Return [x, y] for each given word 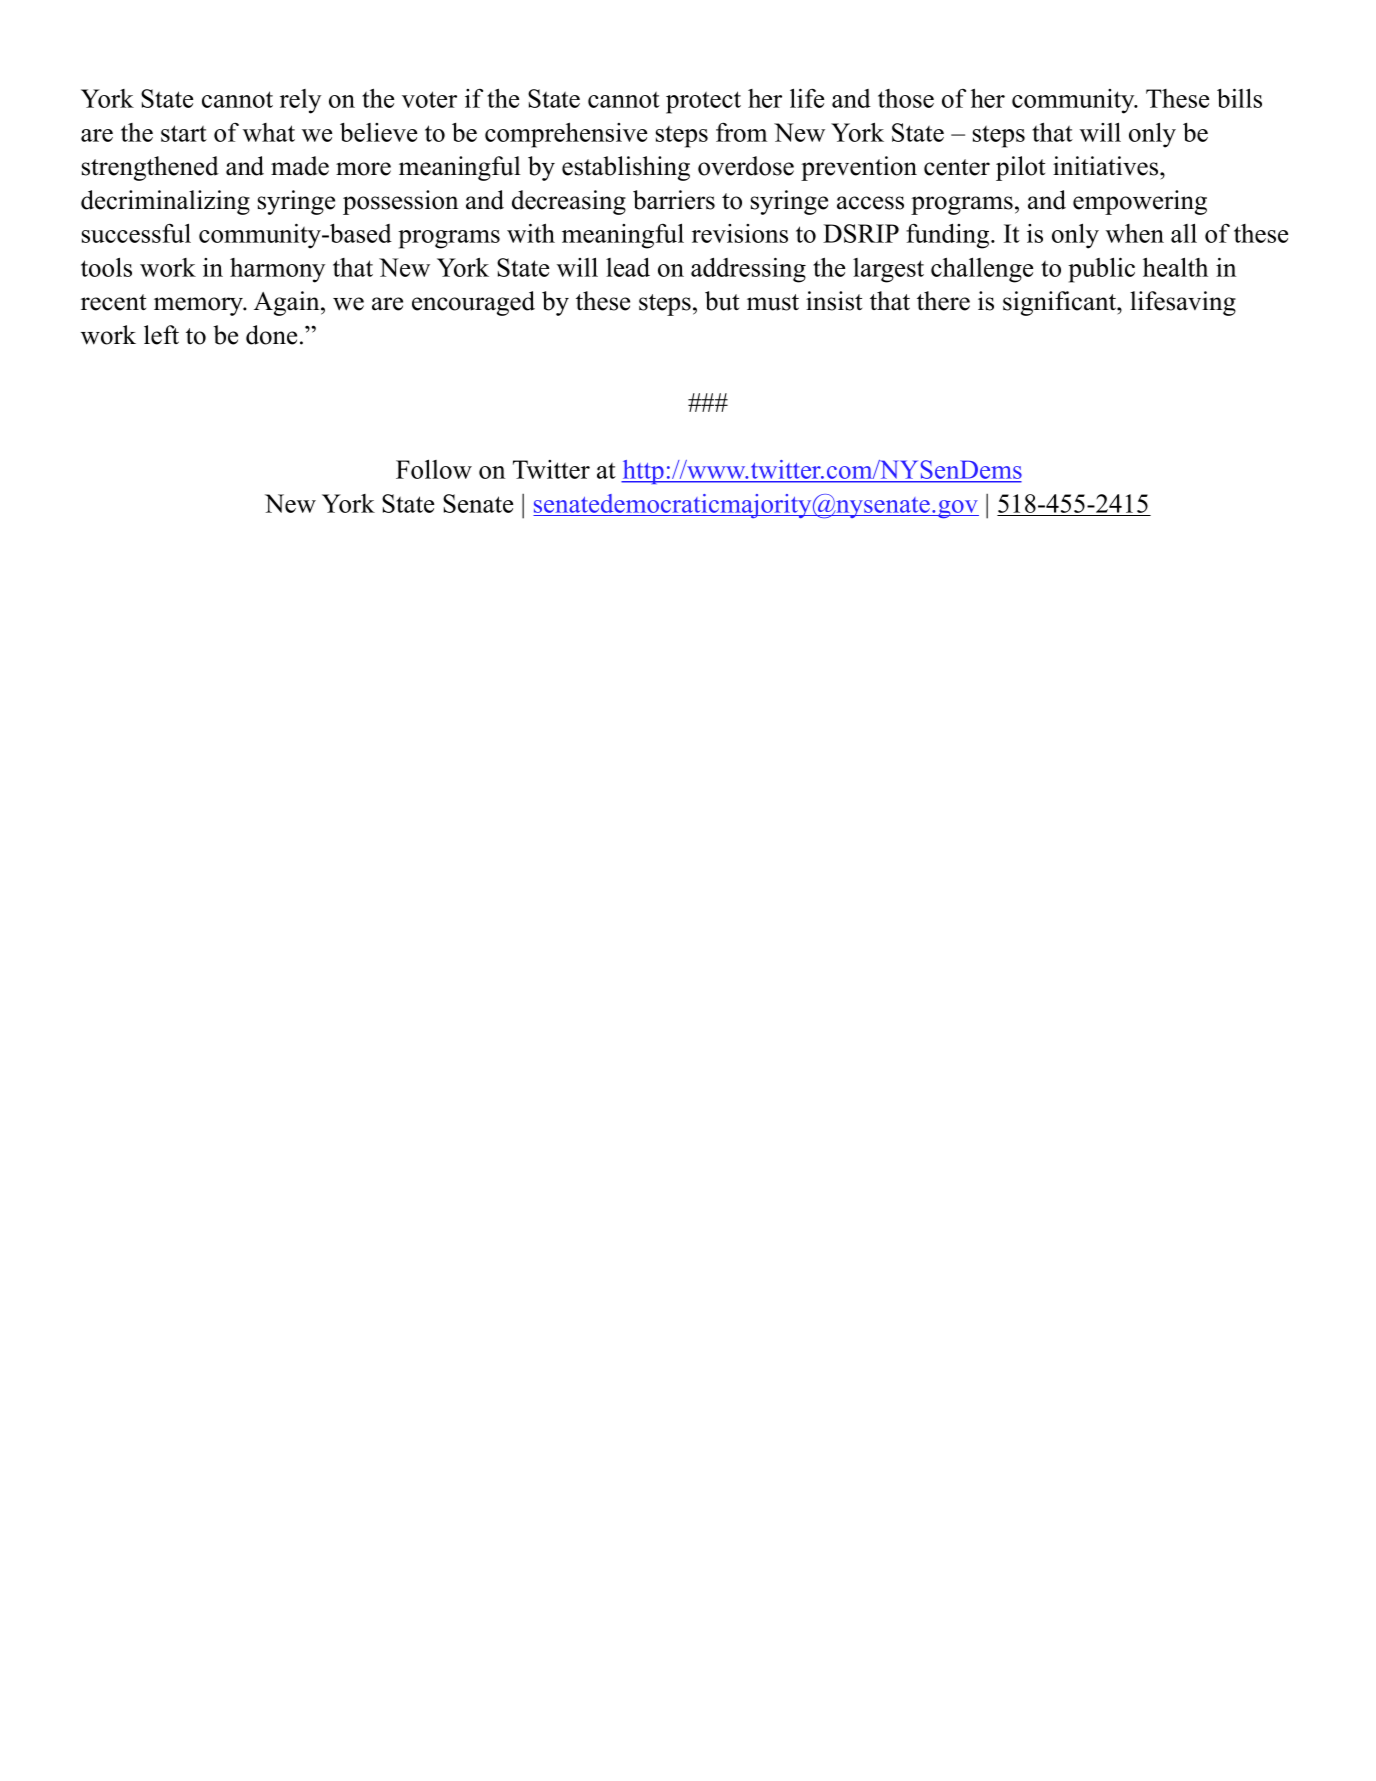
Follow [434, 469]
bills [1239, 98]
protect [703, 102]
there [943, 301]
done [271, 335]
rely [300, 101]
